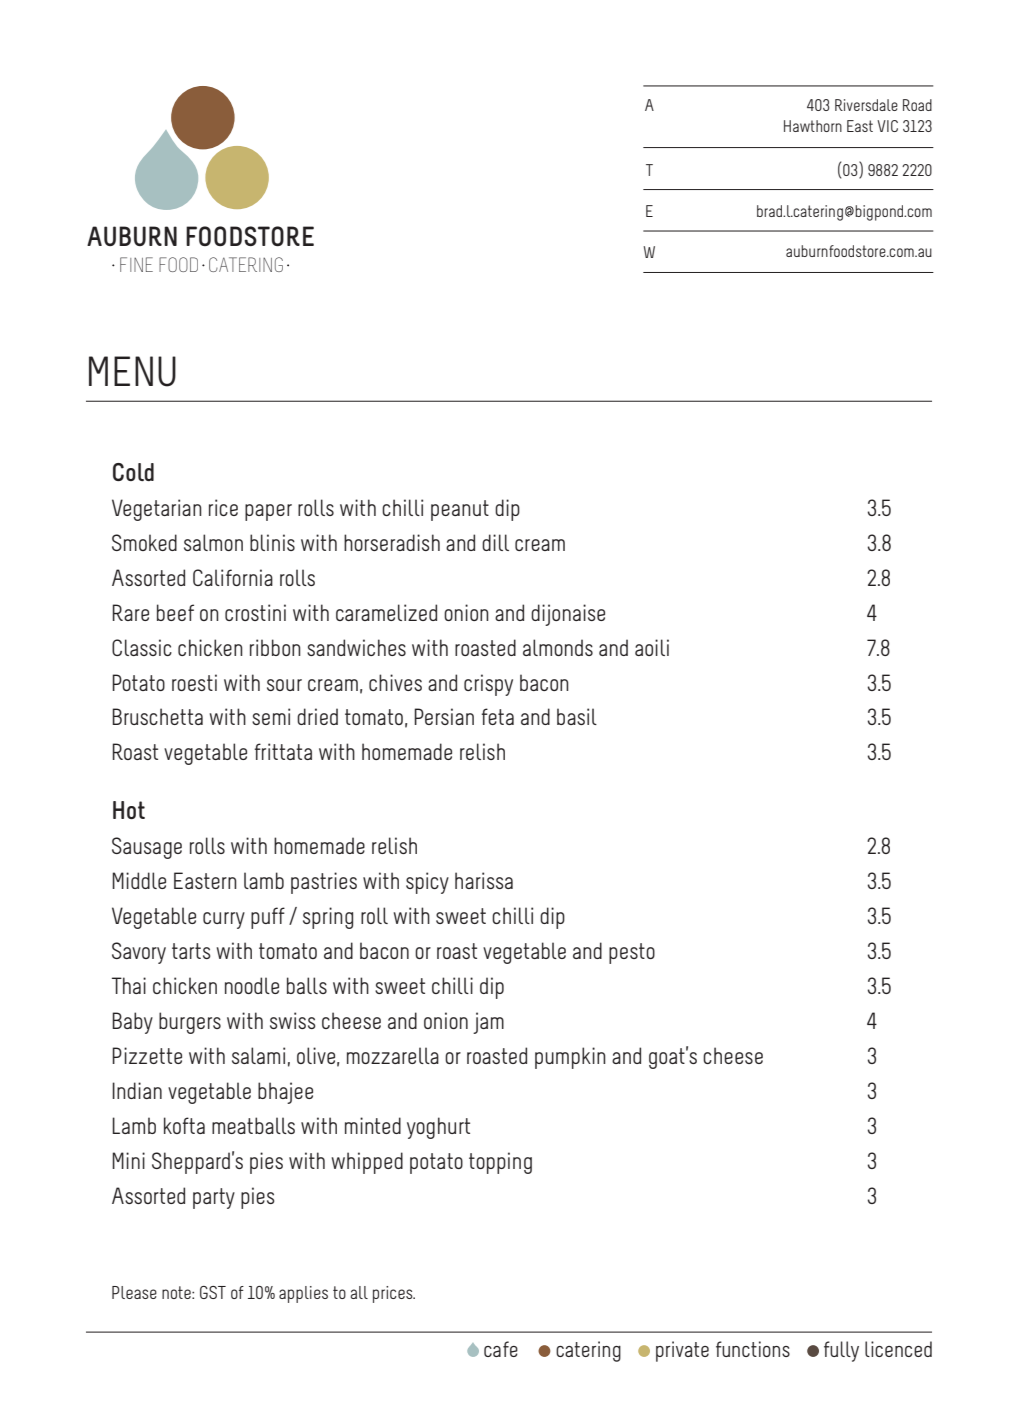  I want to click on feta, so click(498, 716).
